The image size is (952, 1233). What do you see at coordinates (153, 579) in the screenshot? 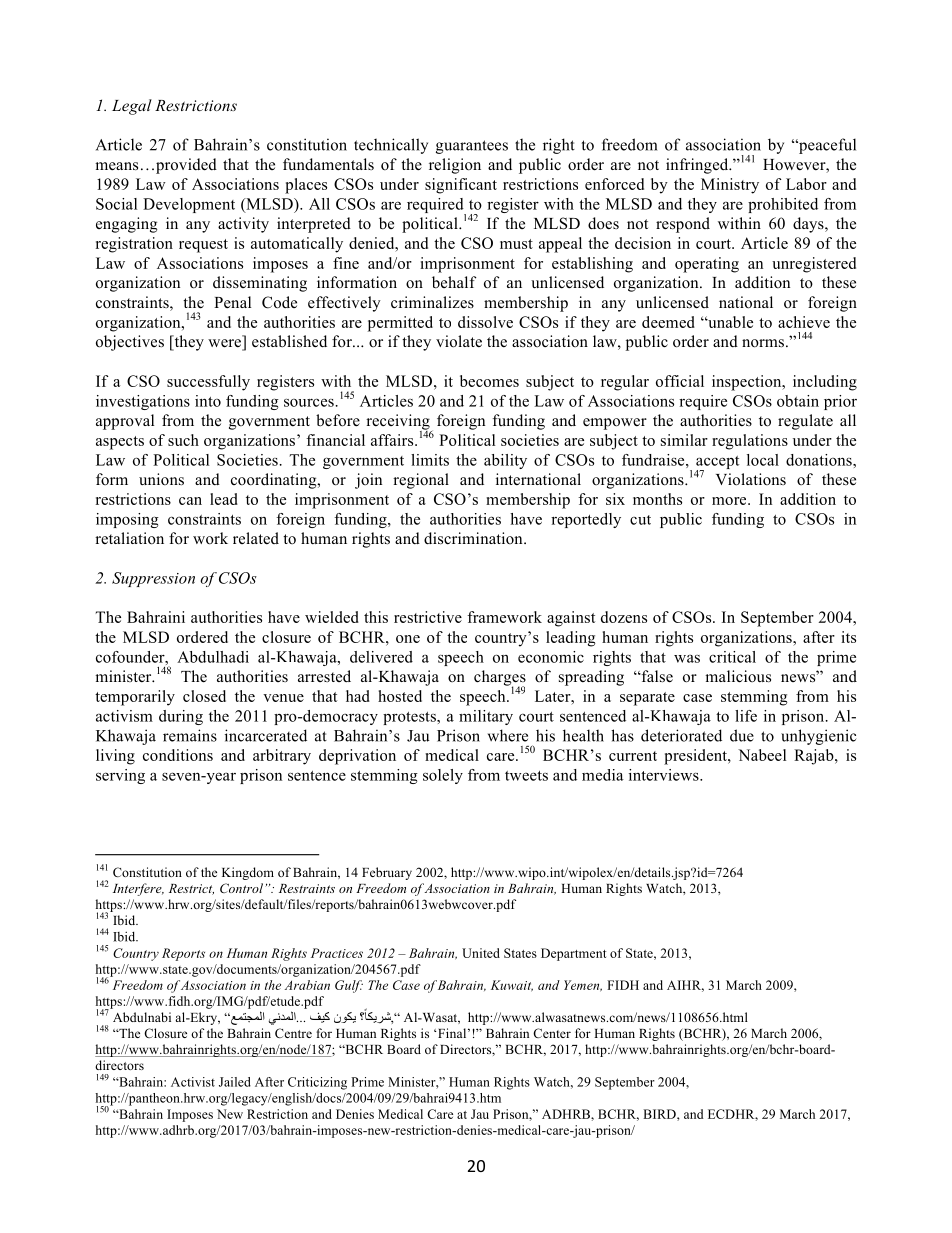
I see `Suppression` at bounding box center [153, 579].
